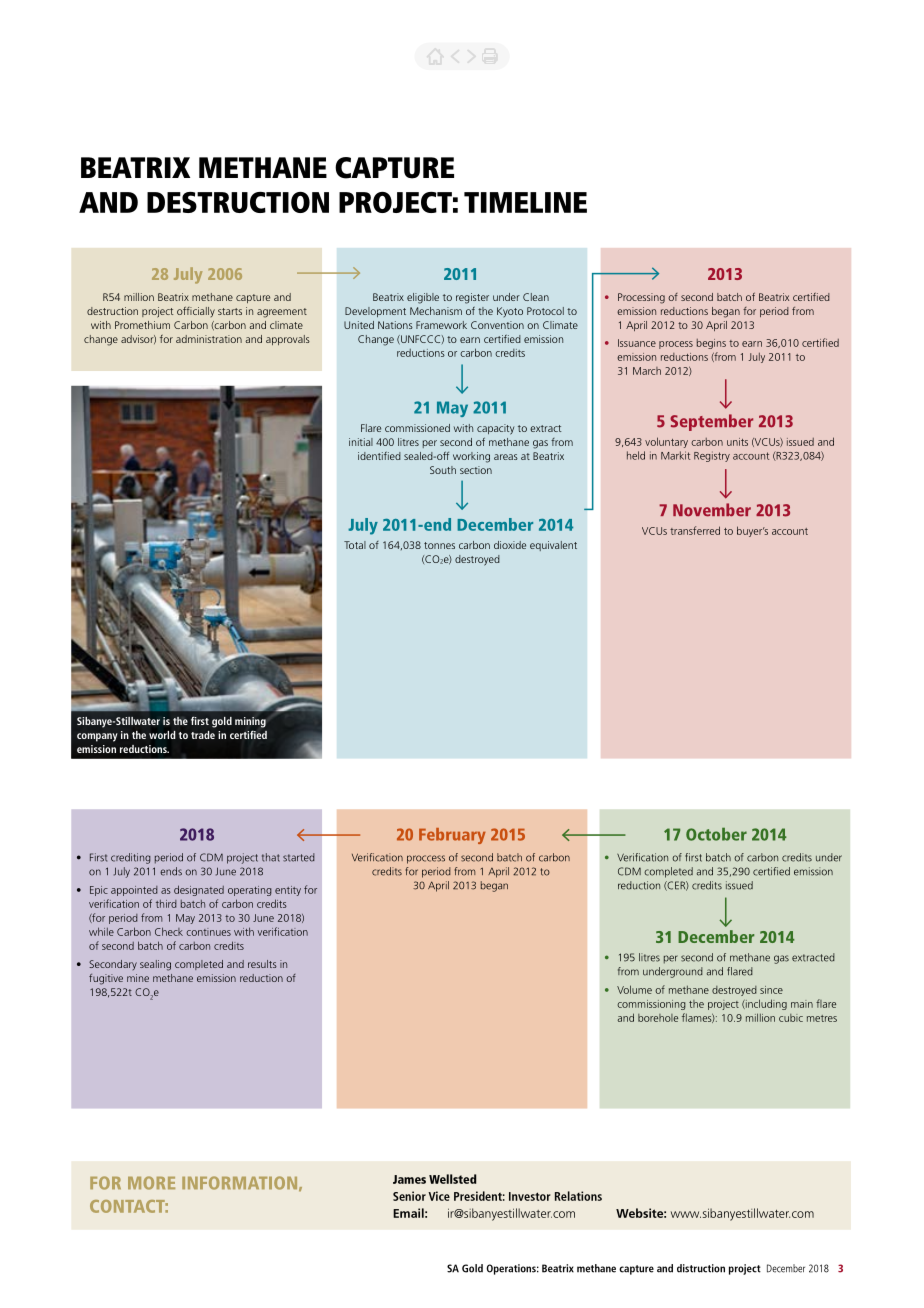  Describe the element at coordinates (525, 202) in the page. I see `TIMELINE` at that location.
